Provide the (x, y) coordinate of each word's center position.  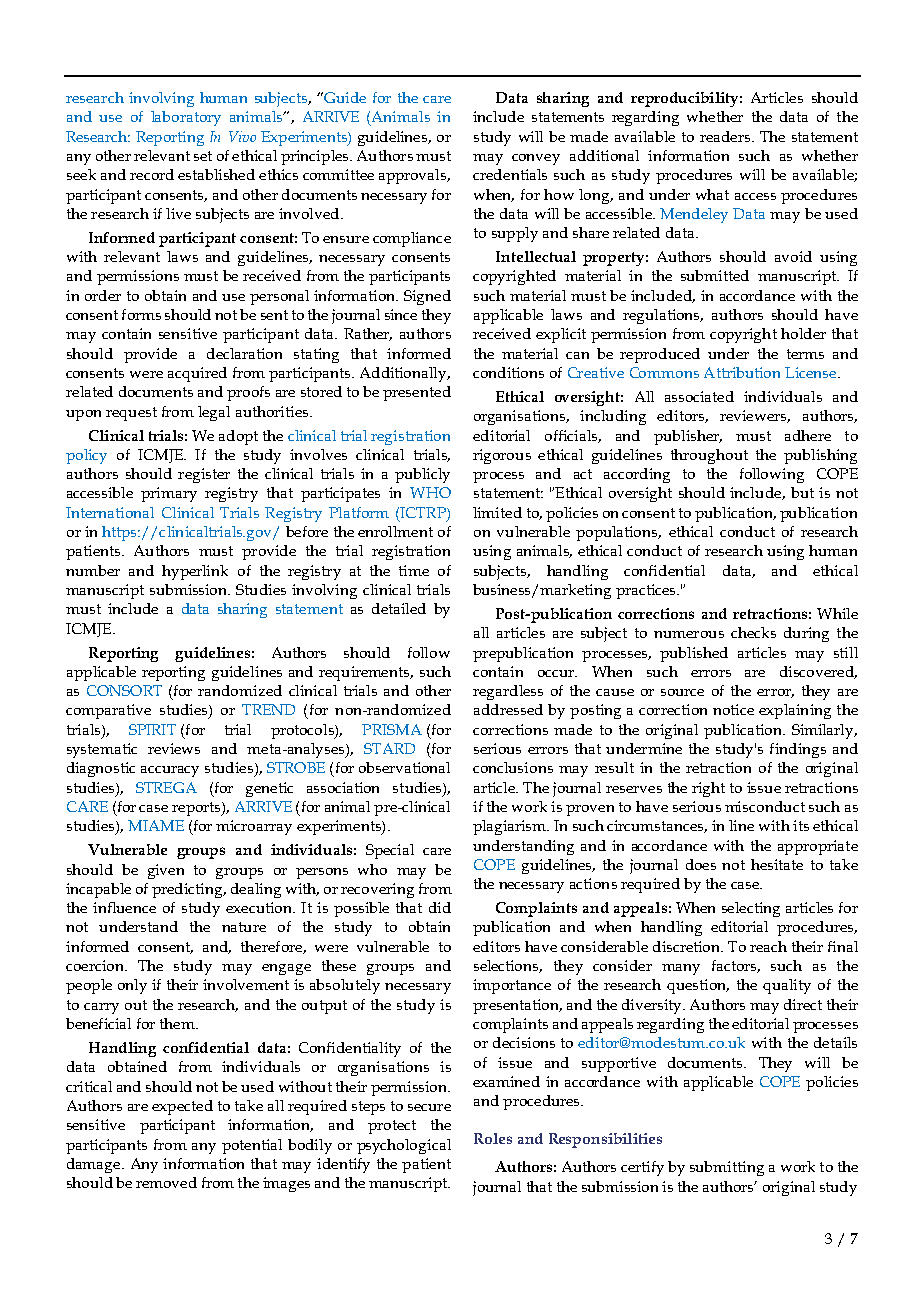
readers (725, 136)
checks (753, 632)
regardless (508, 692)
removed (166, 1182)
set (203, 156)
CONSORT (124, 690)
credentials (510, 174)
